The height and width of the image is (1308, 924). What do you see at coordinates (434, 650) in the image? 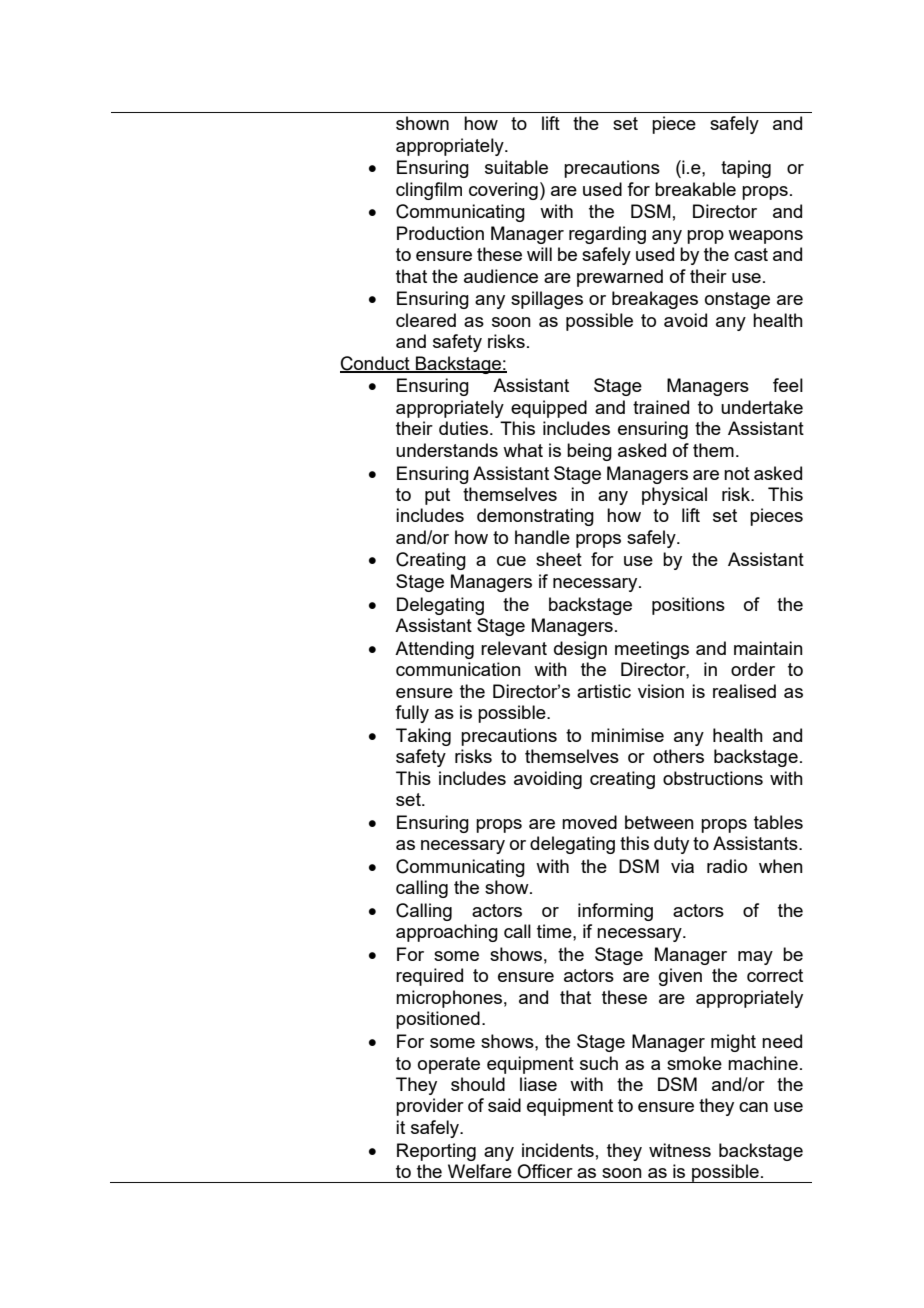
I see `Attending` at bounding box center [434, 650].
